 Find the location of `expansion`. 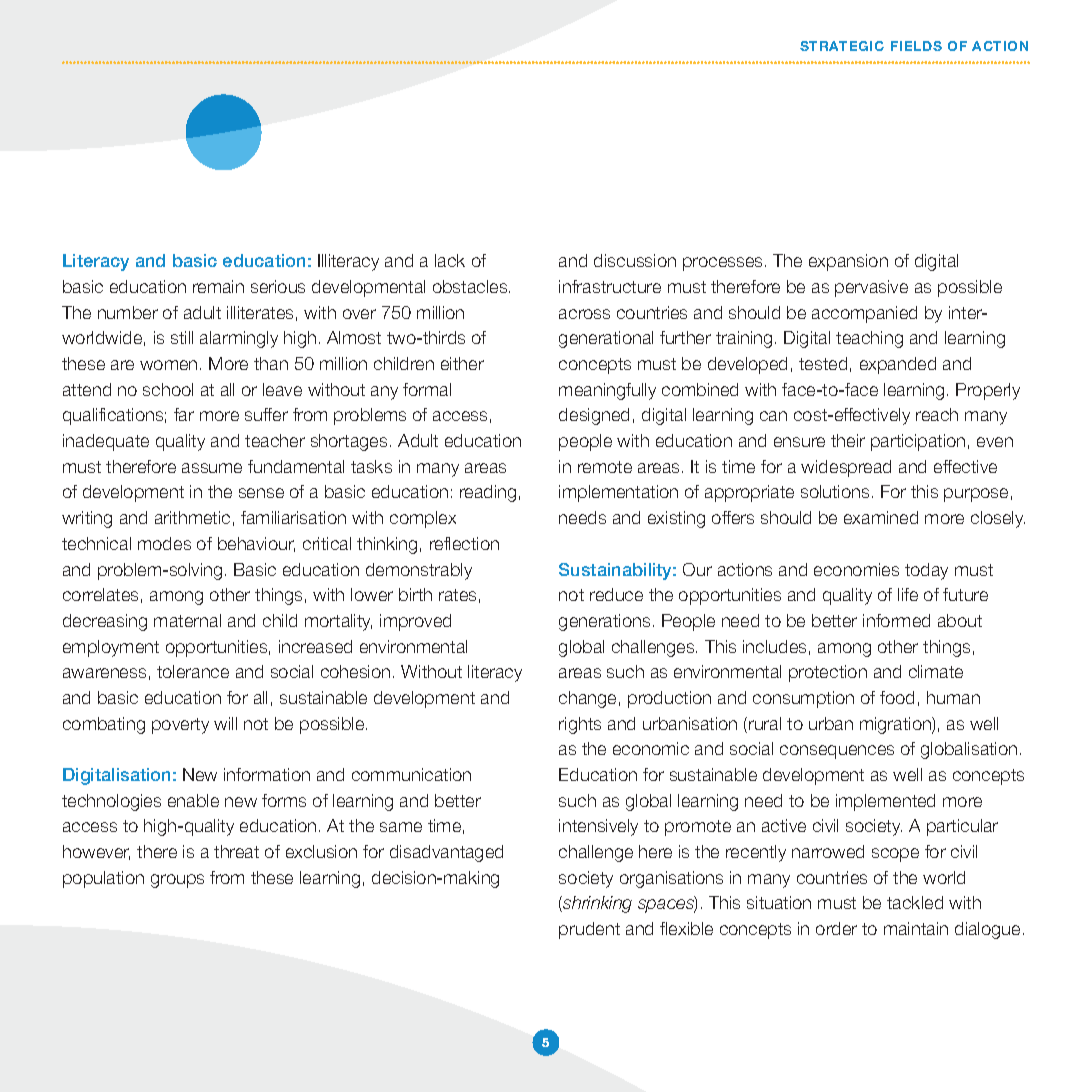

expansion is located at coordinates (848, 262).
